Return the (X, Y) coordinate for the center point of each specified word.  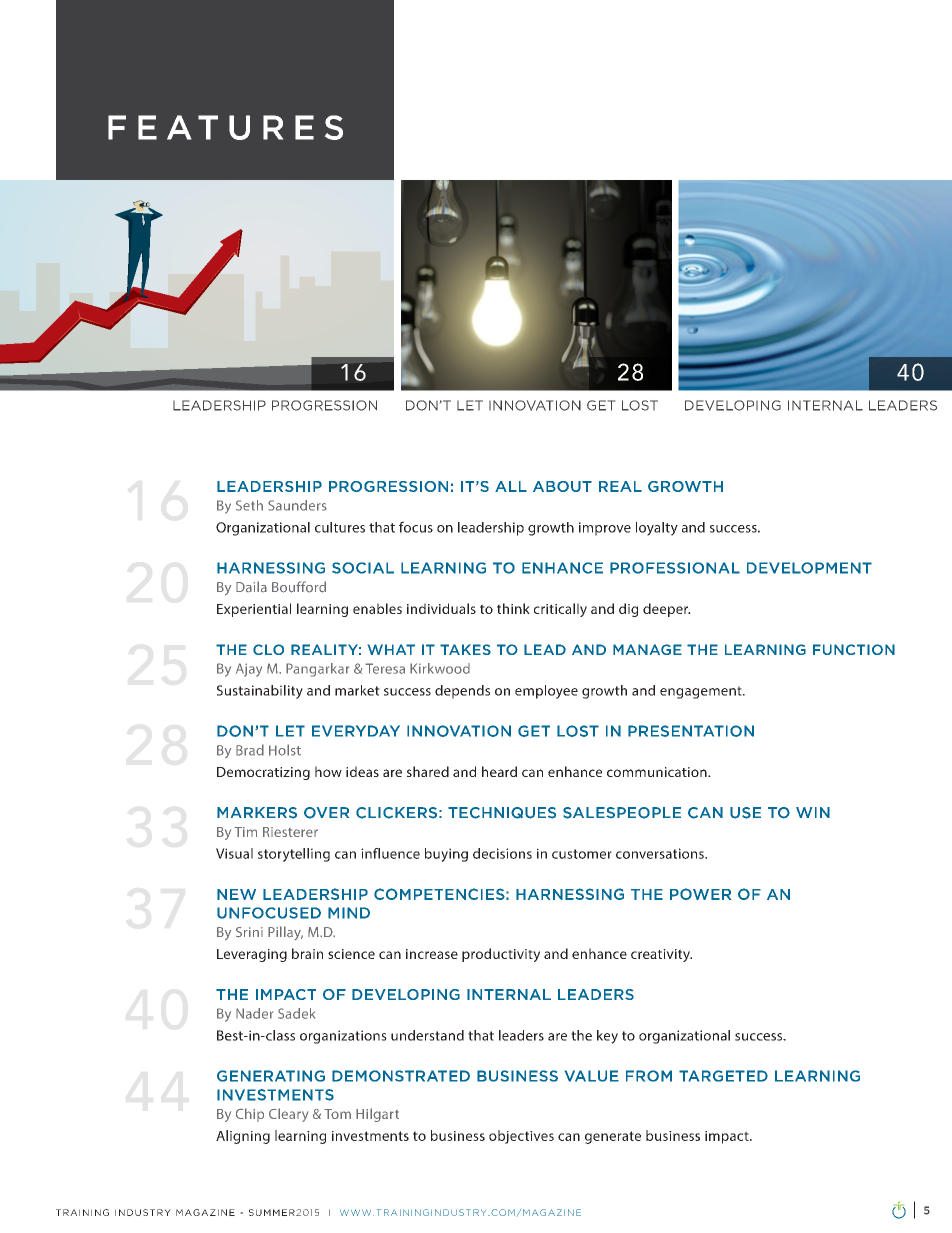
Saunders (297, 505)
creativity (661, 955)
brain (307, 953)
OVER (326, 813)
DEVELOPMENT (809, 568)
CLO (268, 649)
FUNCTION (854, 649)
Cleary (288, 1115)
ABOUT (562, 486)
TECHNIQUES (502, 813)
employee (546, 692)
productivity (501, 955)
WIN (813, 812)
